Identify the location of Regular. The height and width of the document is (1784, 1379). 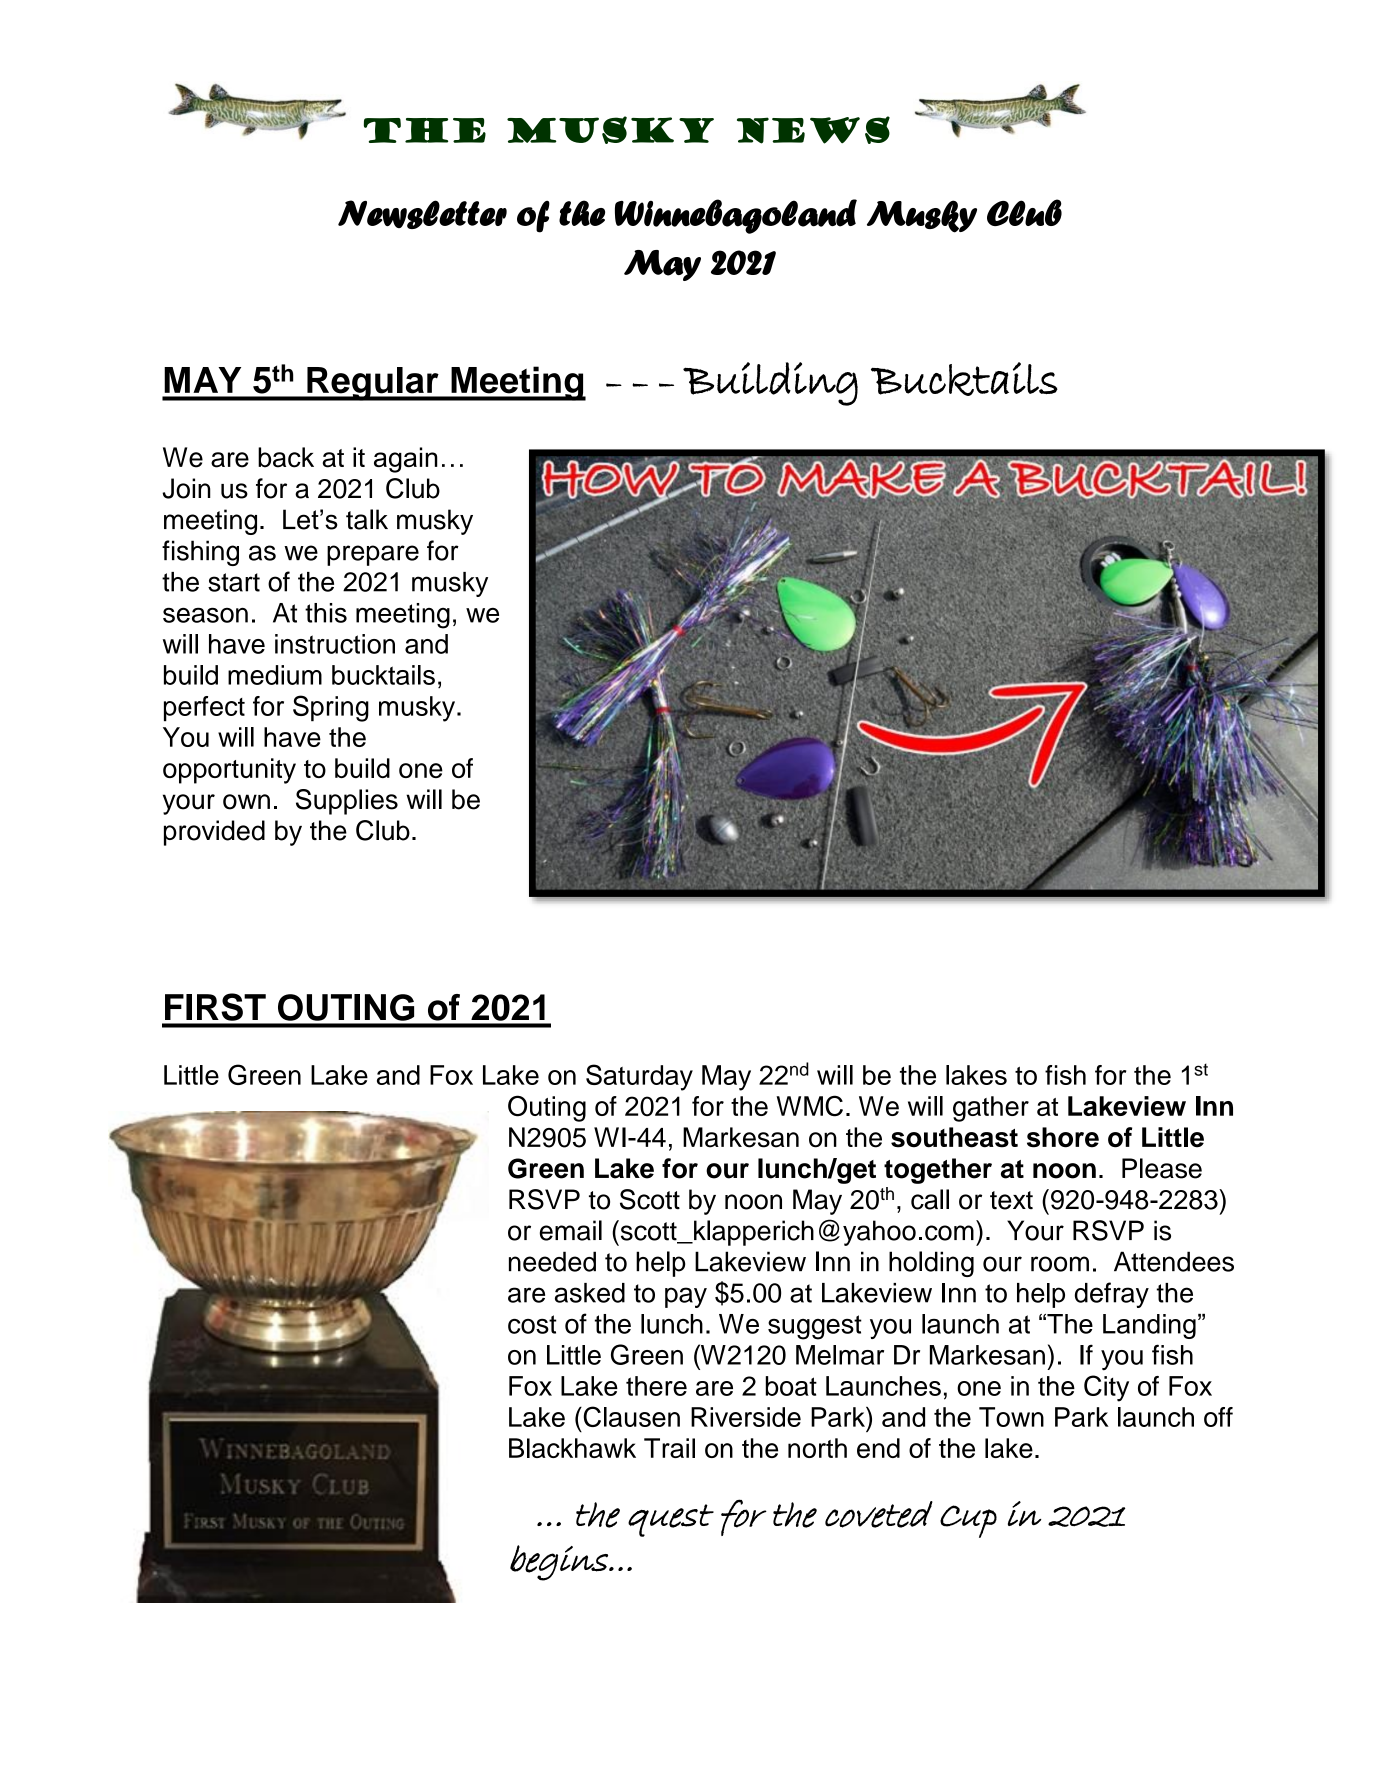
(373, 384).
